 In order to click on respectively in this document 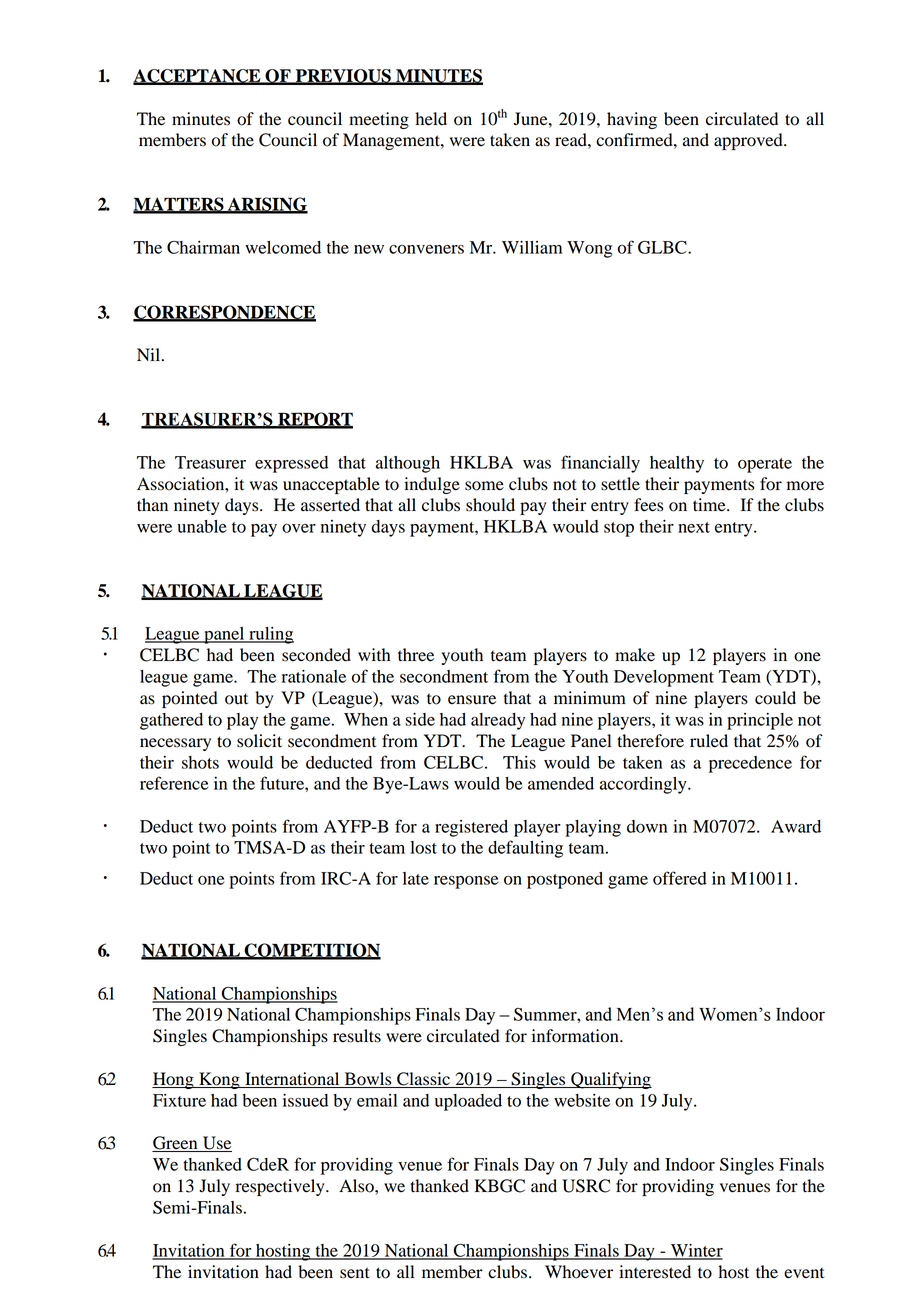, I will do `click(281, 1187)`.
